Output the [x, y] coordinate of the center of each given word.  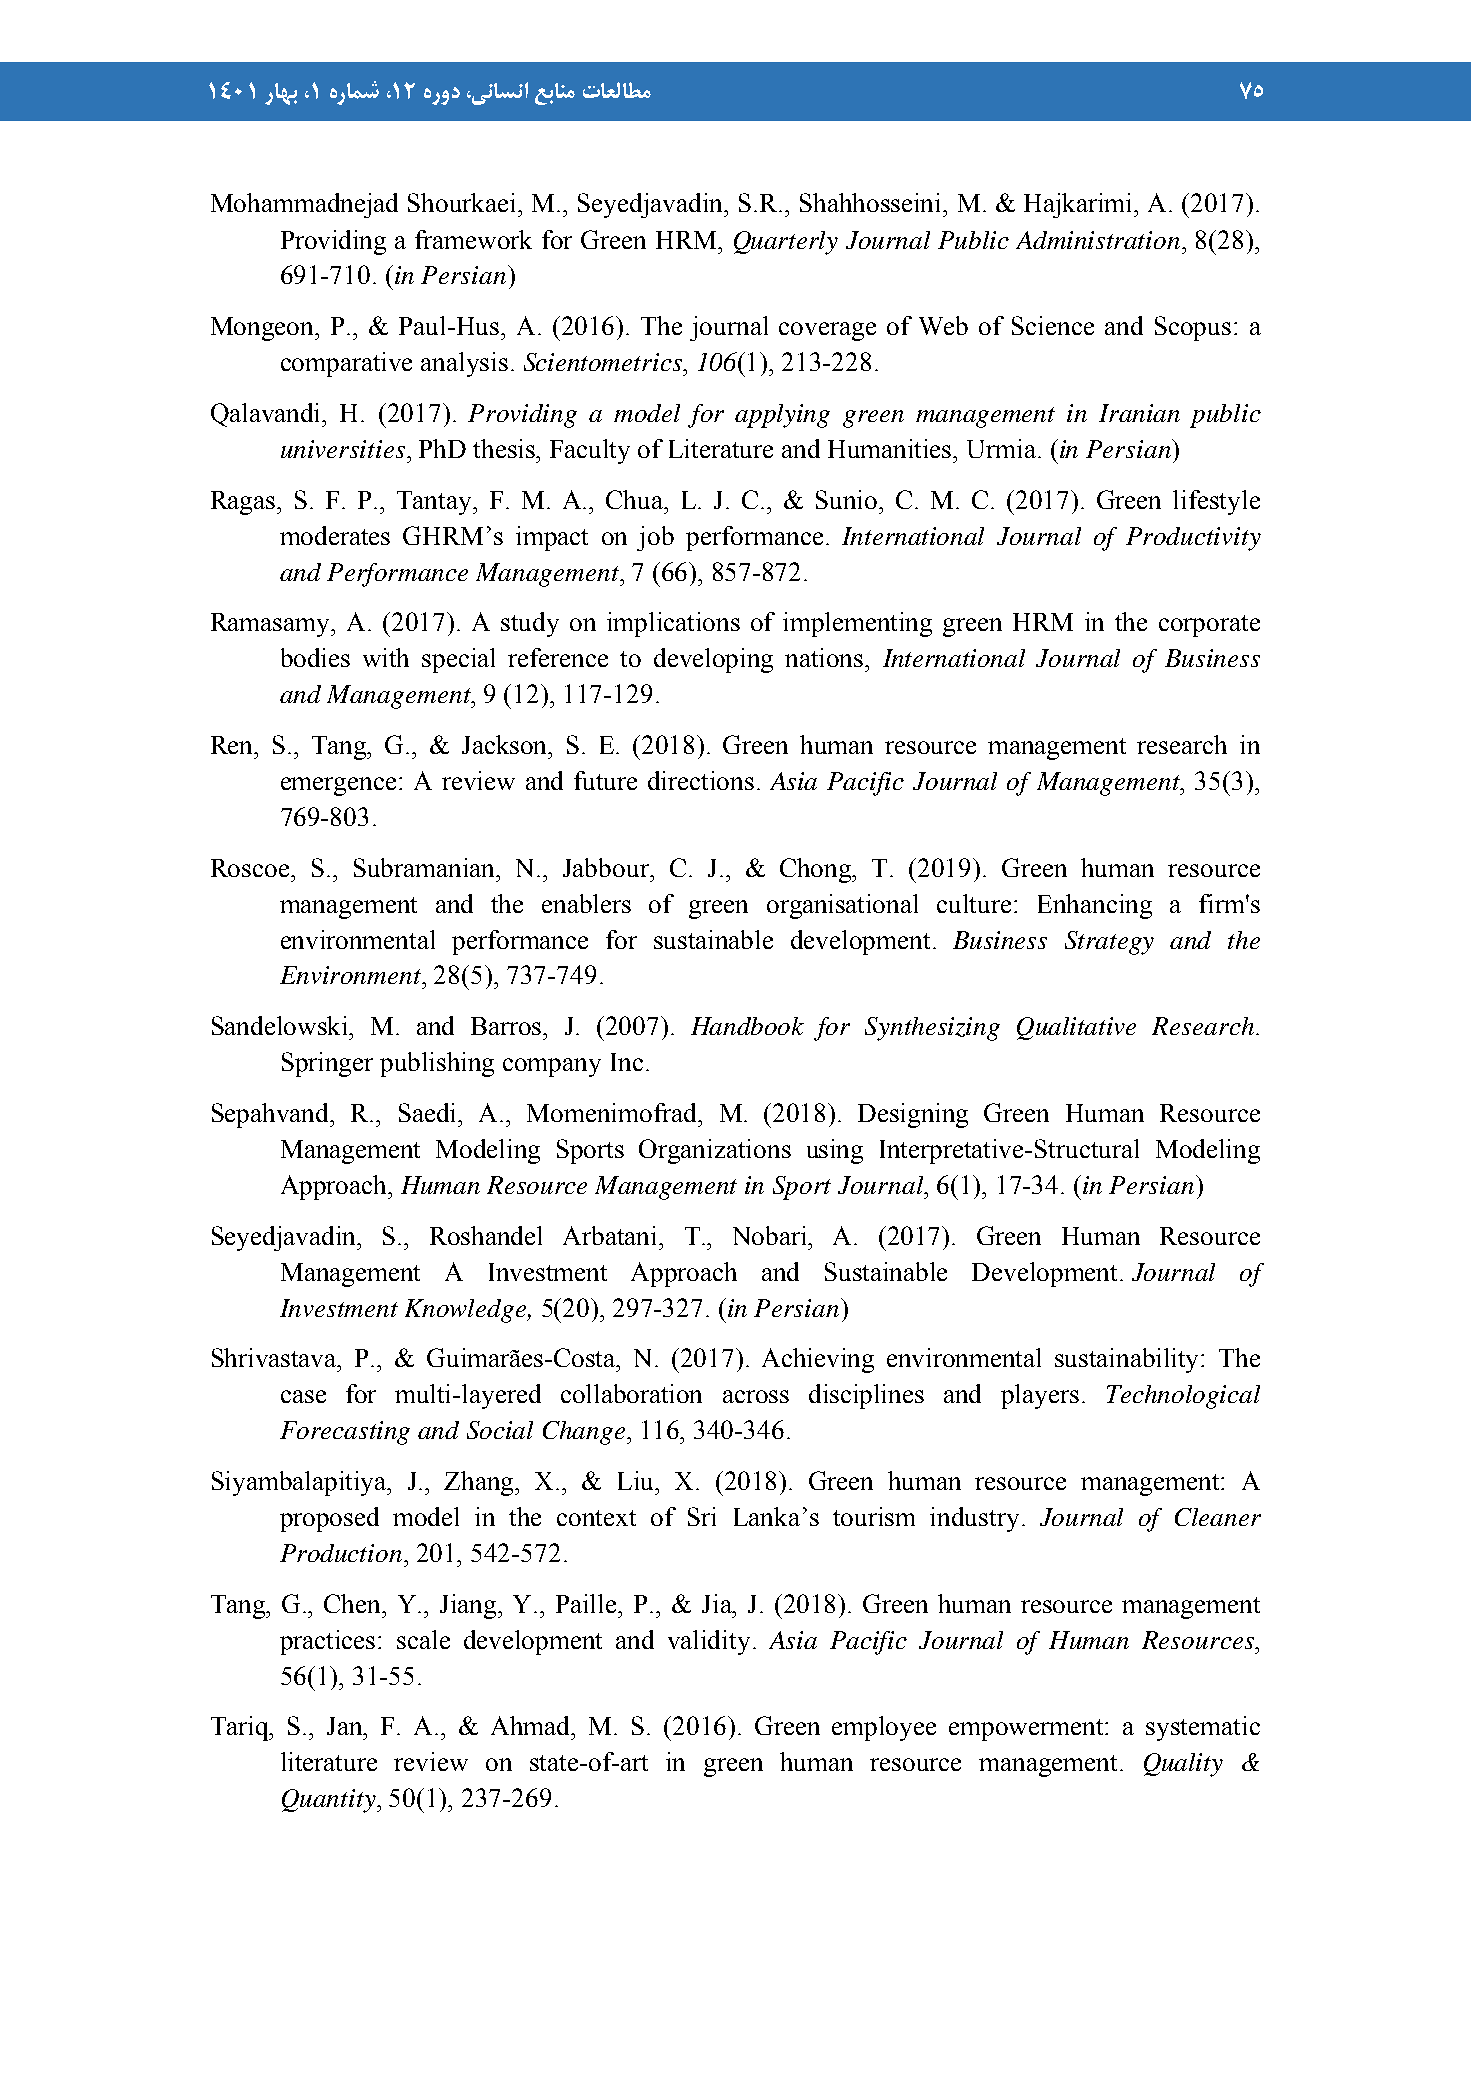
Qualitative [1076, 1028]
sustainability [1128, 1360]
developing [713, 660]
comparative [346, 364]
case [303, 1396]
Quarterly [786, 243]
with [386, 657]
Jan [346, 1726]
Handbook [747, 1026]
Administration [1098, 240]
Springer [327, 1064]
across [756, 1396]
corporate [1209, 626]
